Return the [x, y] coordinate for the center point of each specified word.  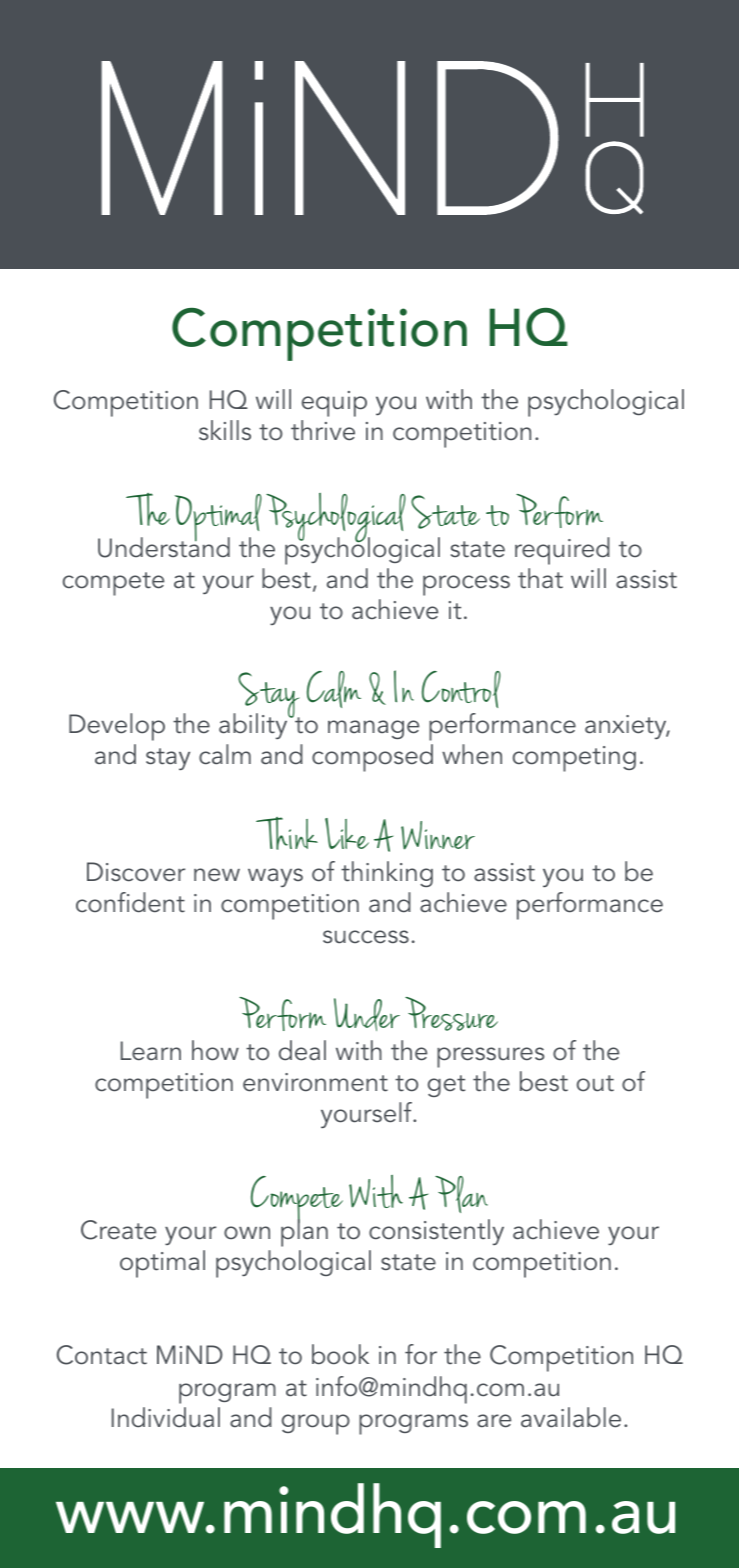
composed [372, 758]
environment [315, 1082]
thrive [323, 430]
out [595, 1083]
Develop [117, 727]
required [562, 551]
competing [574, 759]
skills [225, 430]
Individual [166, 1417]
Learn [151, 1051]
